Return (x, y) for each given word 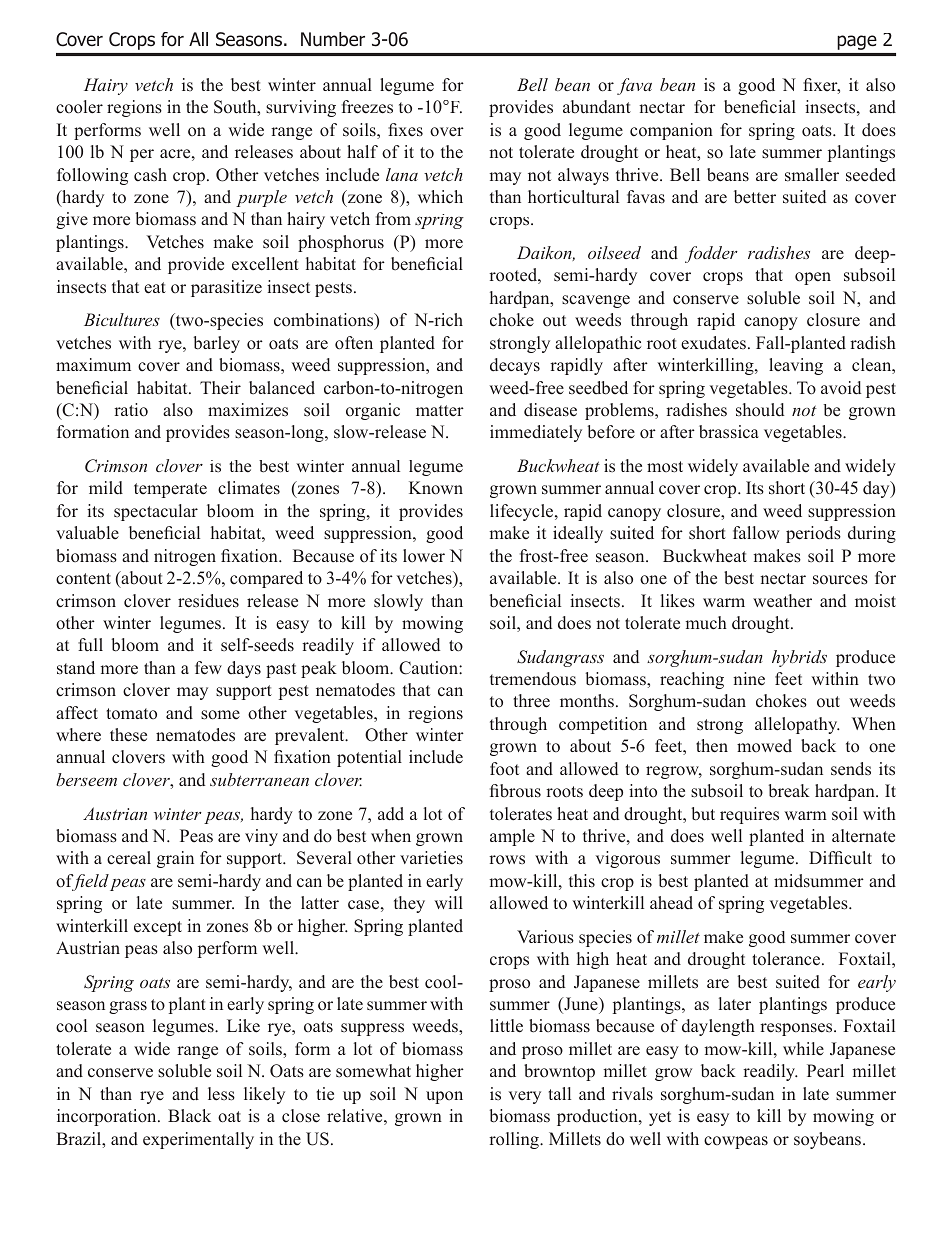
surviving (301, 108)
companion (671, 131)
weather (782, 601)
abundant (597, 107)
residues (208, 601)
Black (189, 1115)
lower (424, 556)
